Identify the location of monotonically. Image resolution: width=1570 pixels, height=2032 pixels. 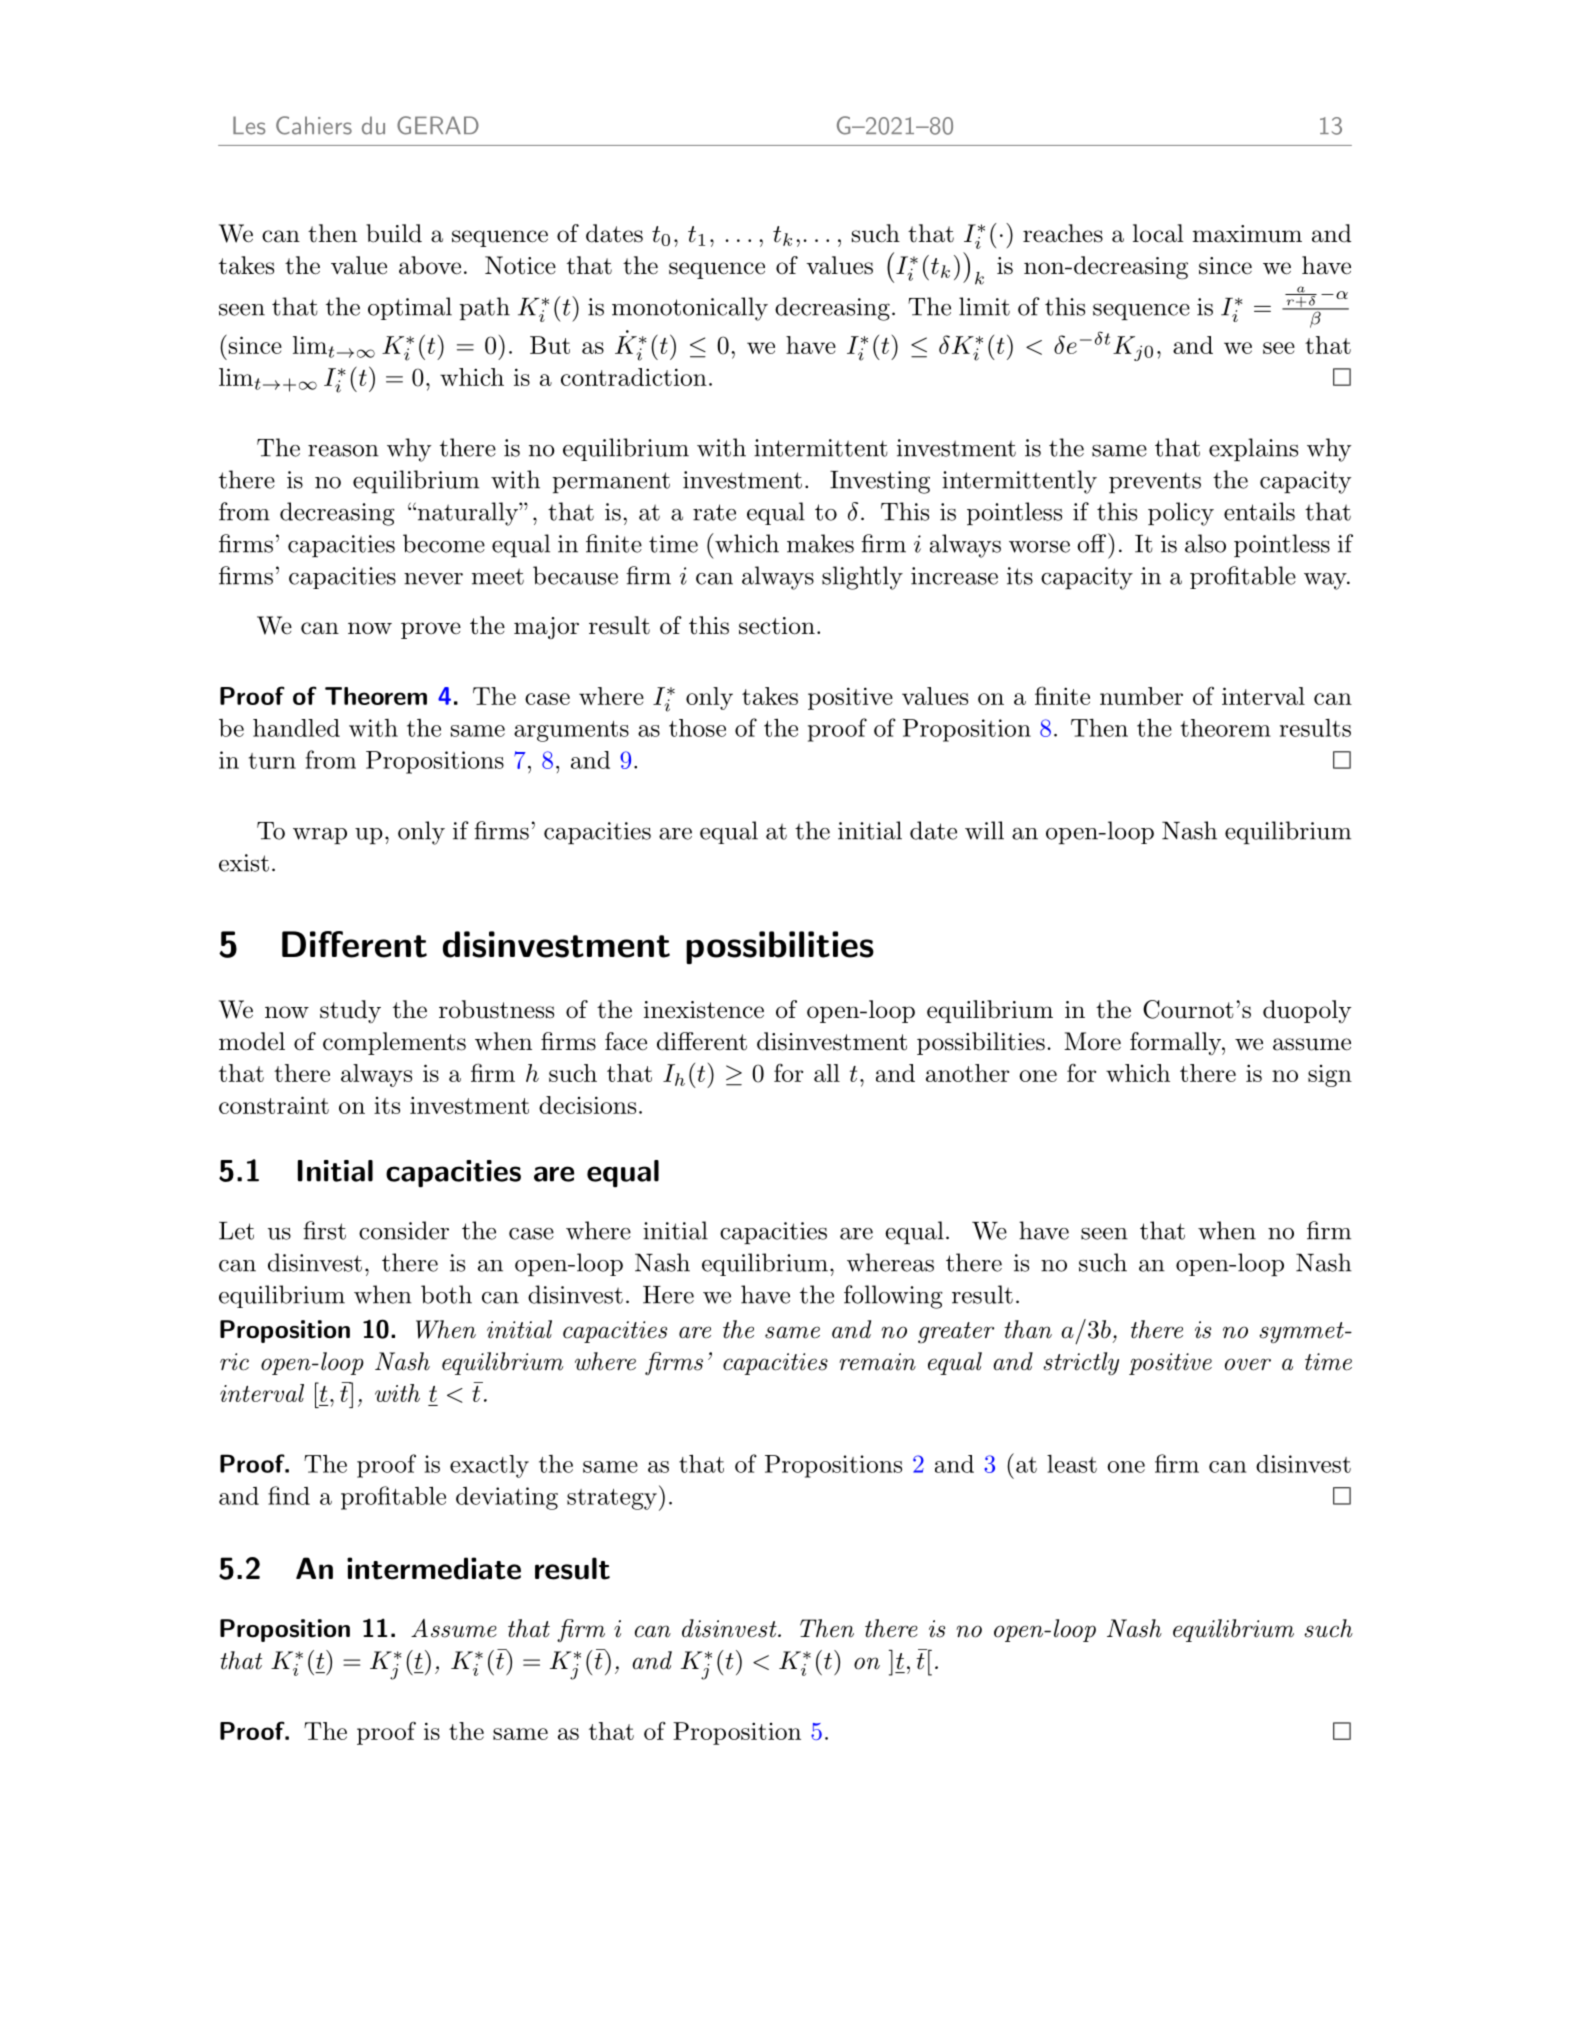
(690, 309).
